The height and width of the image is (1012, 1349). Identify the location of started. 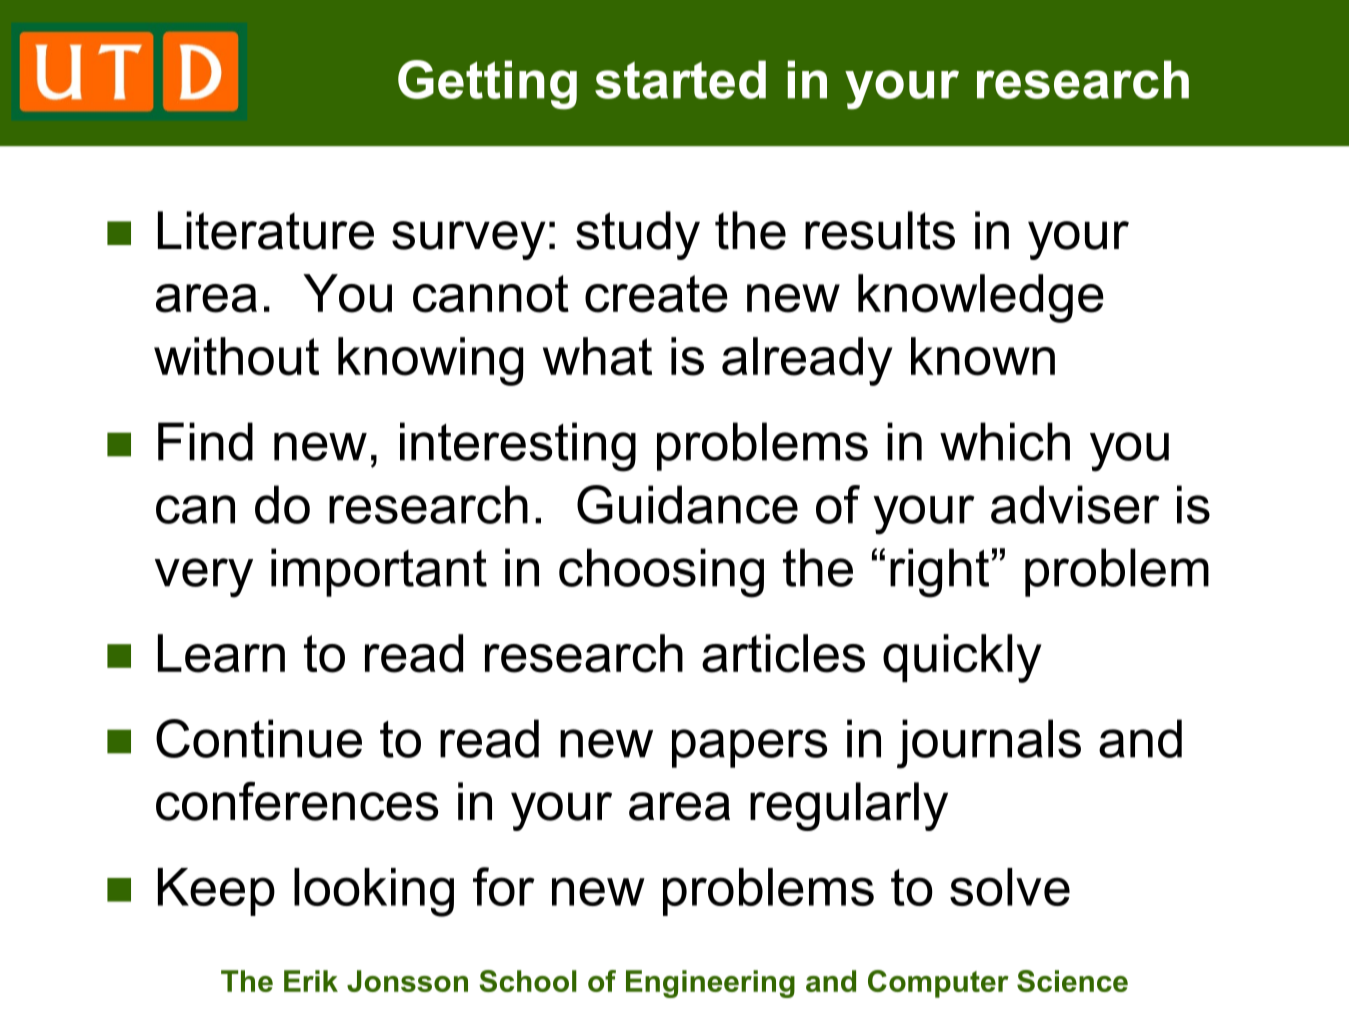
(680, 79).
